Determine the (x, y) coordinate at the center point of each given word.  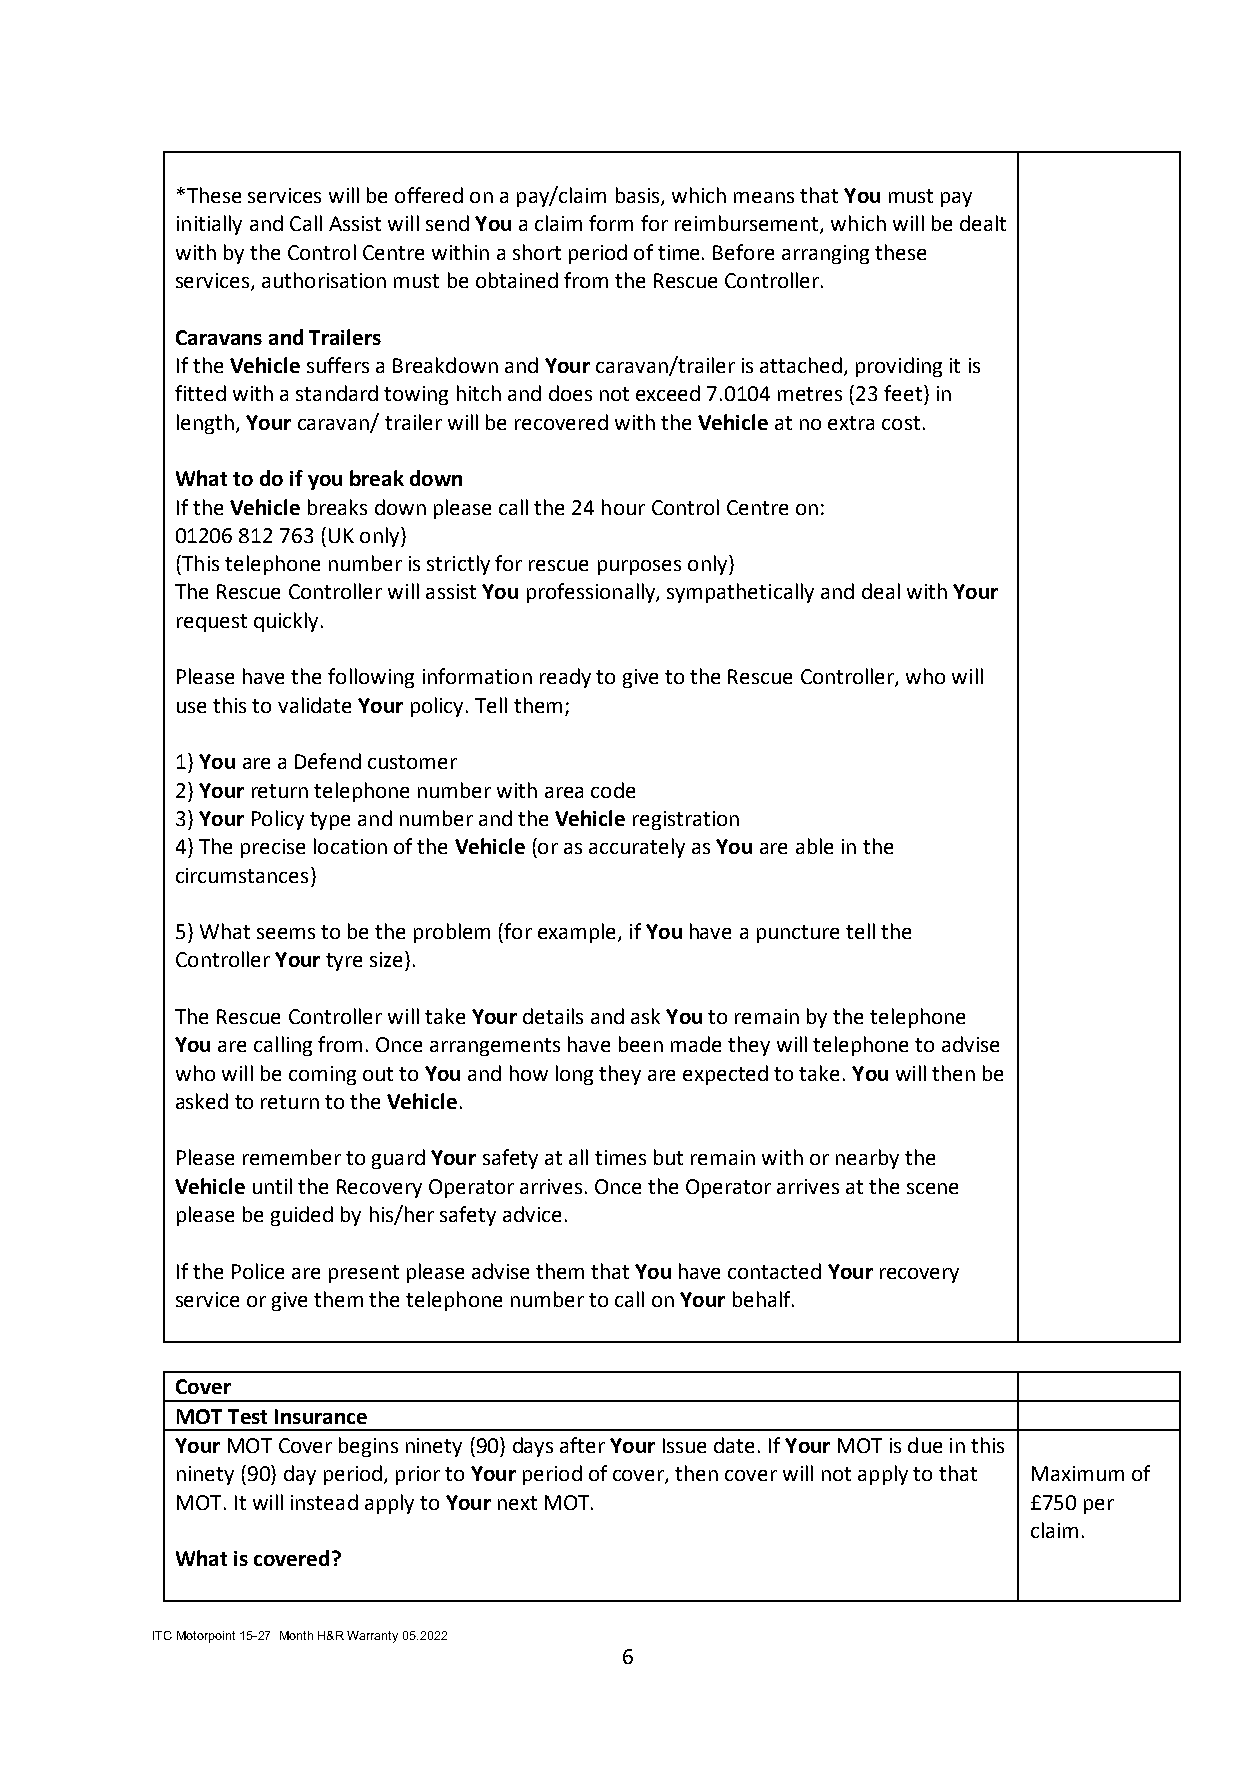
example (578, 933)
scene (932, 1188)
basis (639, 196)
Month (296, 1635)
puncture (798, 934)
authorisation (324, 280)
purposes (639, 567)
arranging (825, 254)
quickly (286, 622)
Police (258, 1271)
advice (532, 1214)
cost (901, 423)
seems (286, 933)
